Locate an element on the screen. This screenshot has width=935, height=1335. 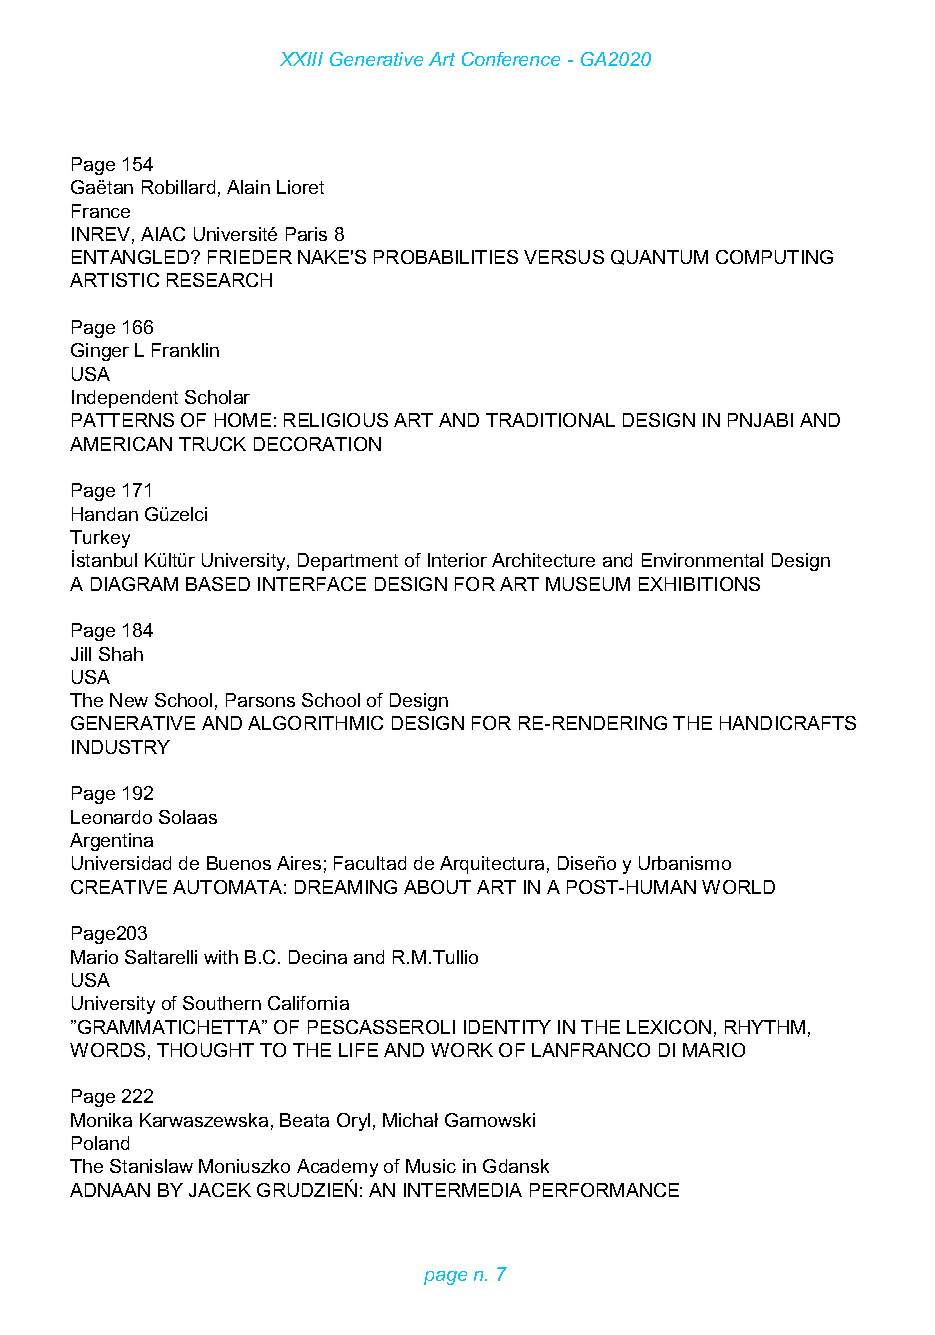
Environmental is located at coordinates (702, 560).
